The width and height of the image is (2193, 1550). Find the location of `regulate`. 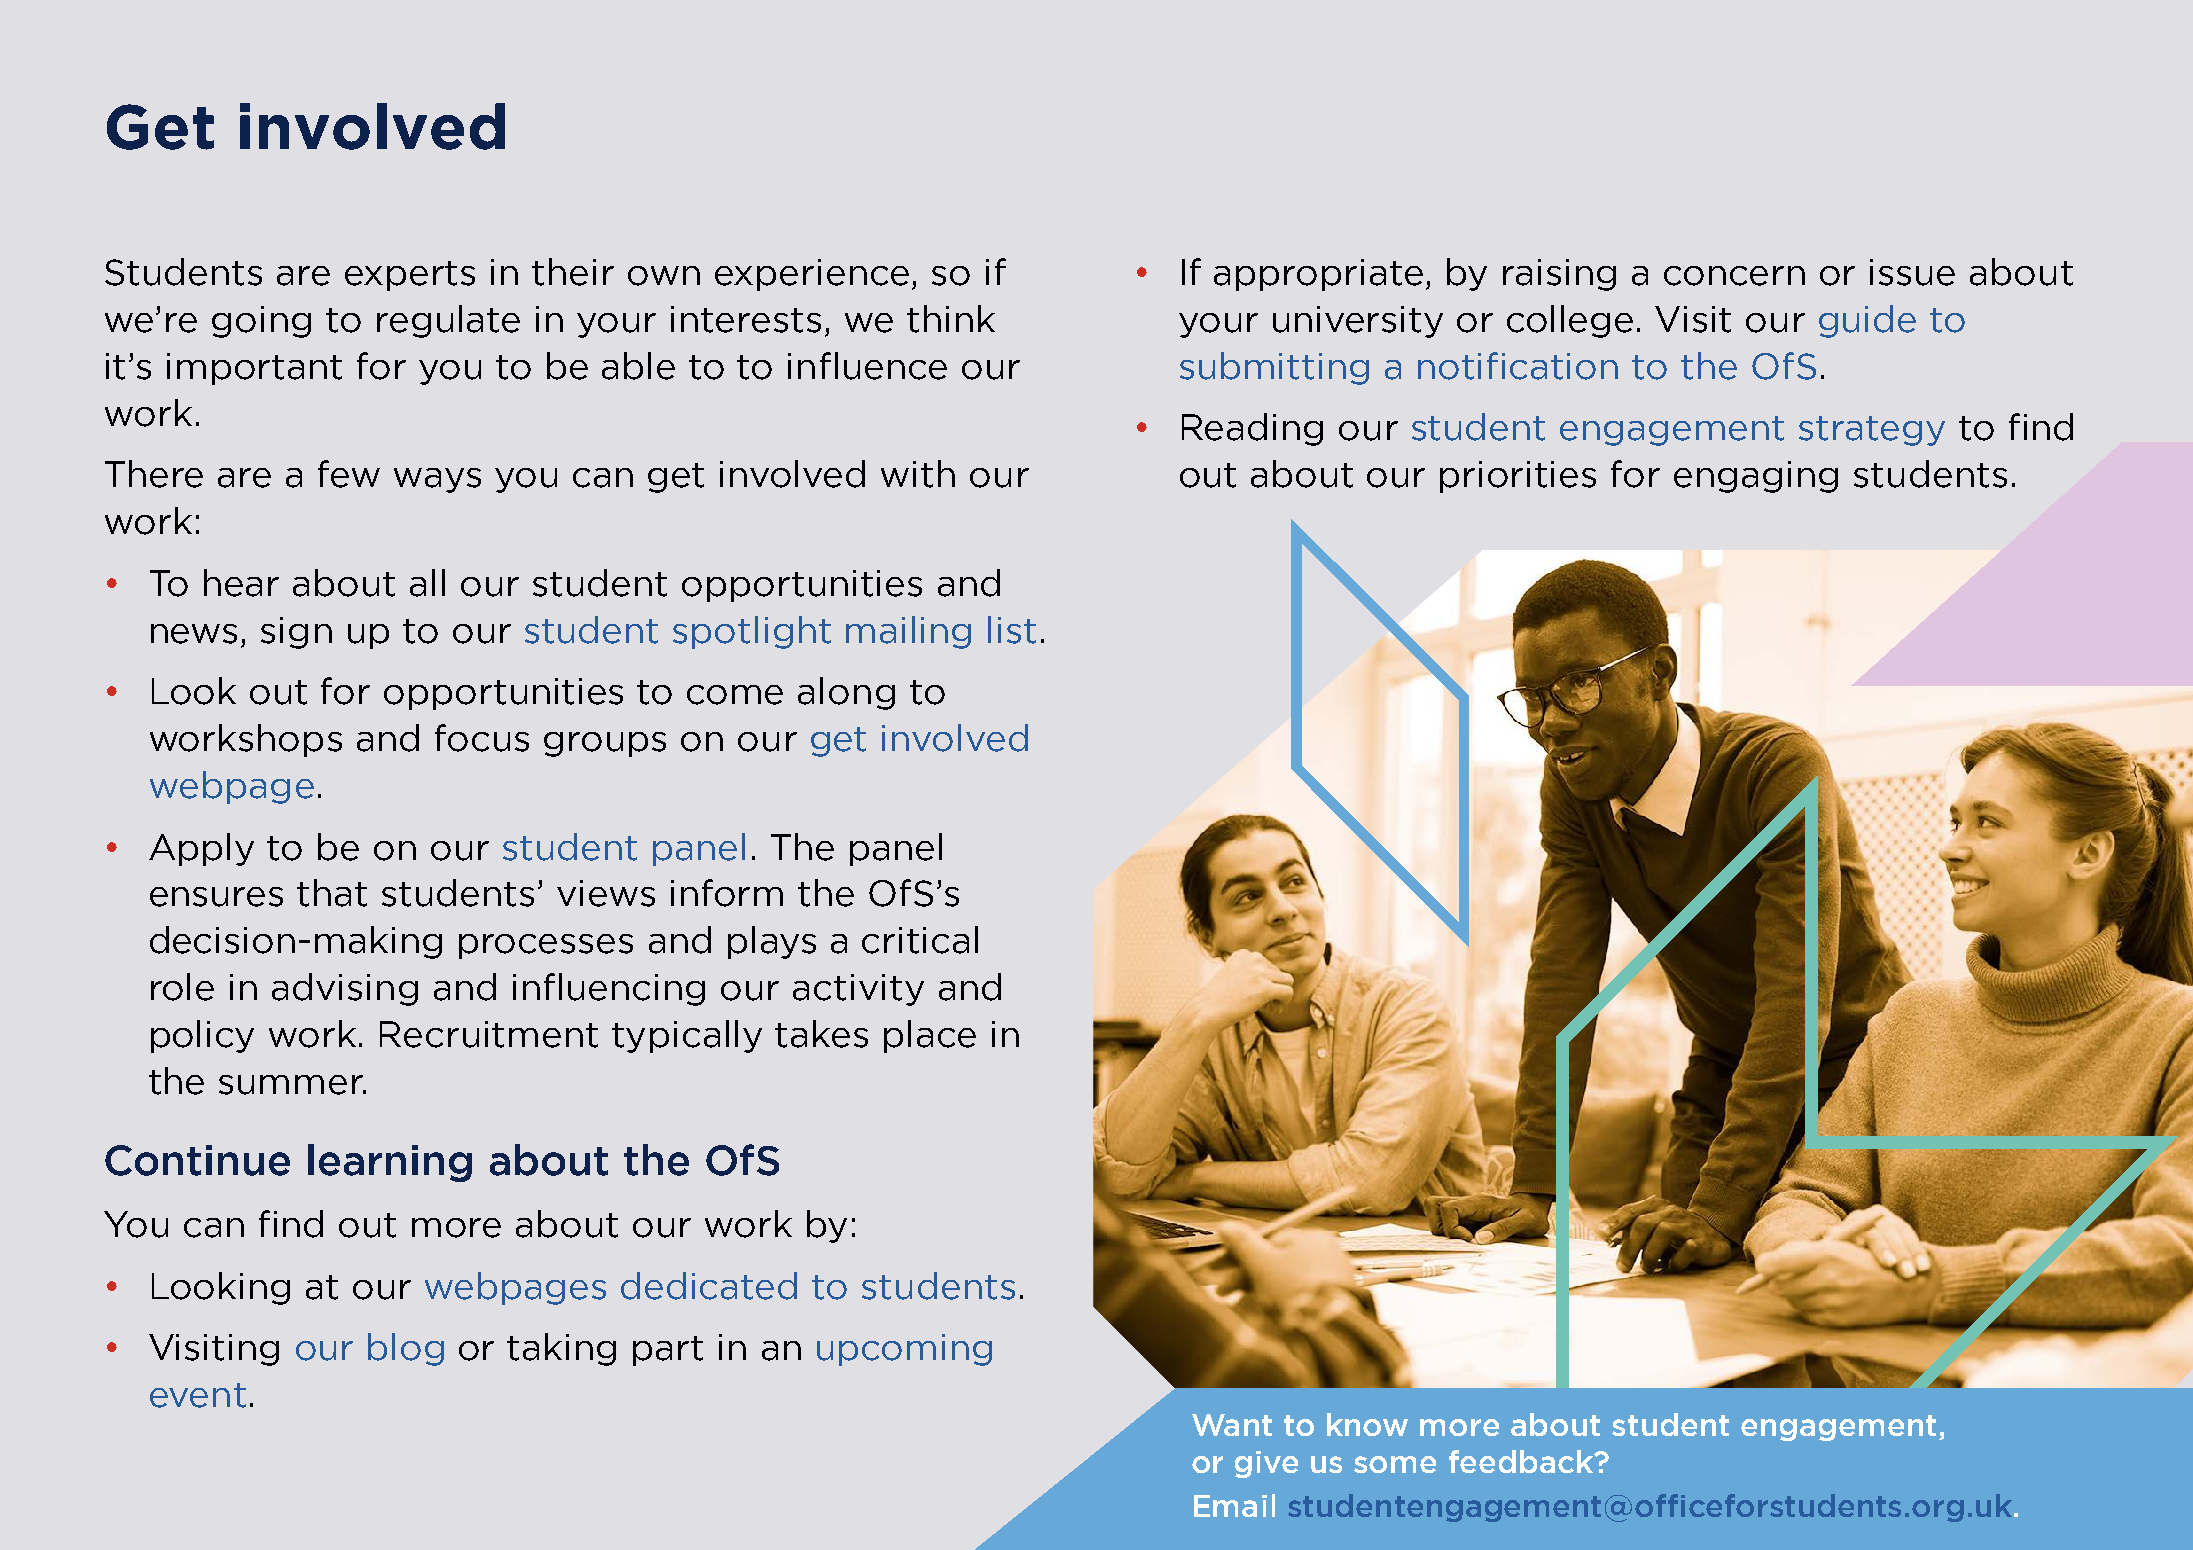

regulate is located at coordinates (448, 321).
